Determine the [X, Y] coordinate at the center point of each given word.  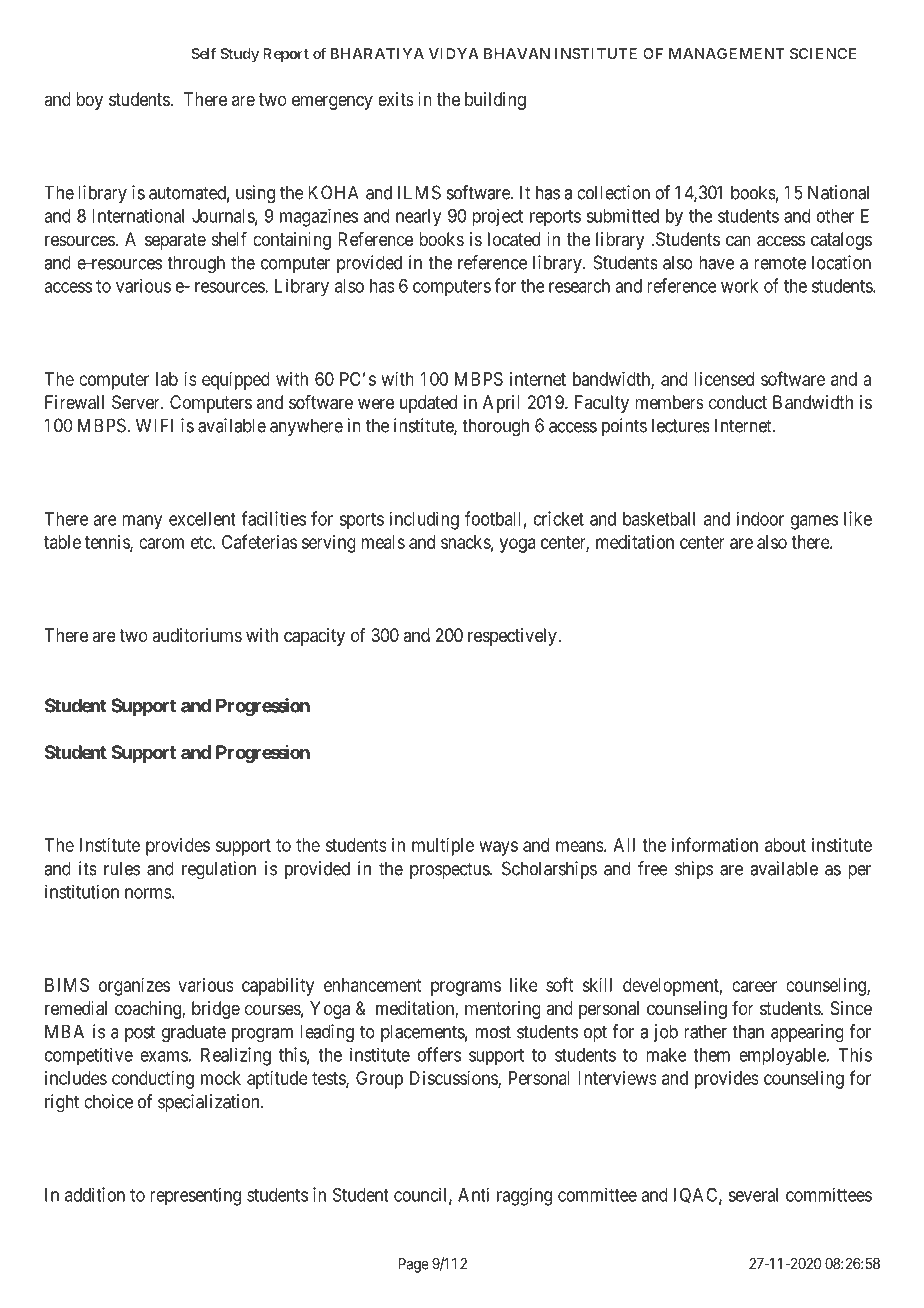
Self [203, 53]
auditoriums [197, 635]
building [495, 101]
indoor [760, 518]
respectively [513, 637]
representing [195, 1196]
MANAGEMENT [727, 53]
